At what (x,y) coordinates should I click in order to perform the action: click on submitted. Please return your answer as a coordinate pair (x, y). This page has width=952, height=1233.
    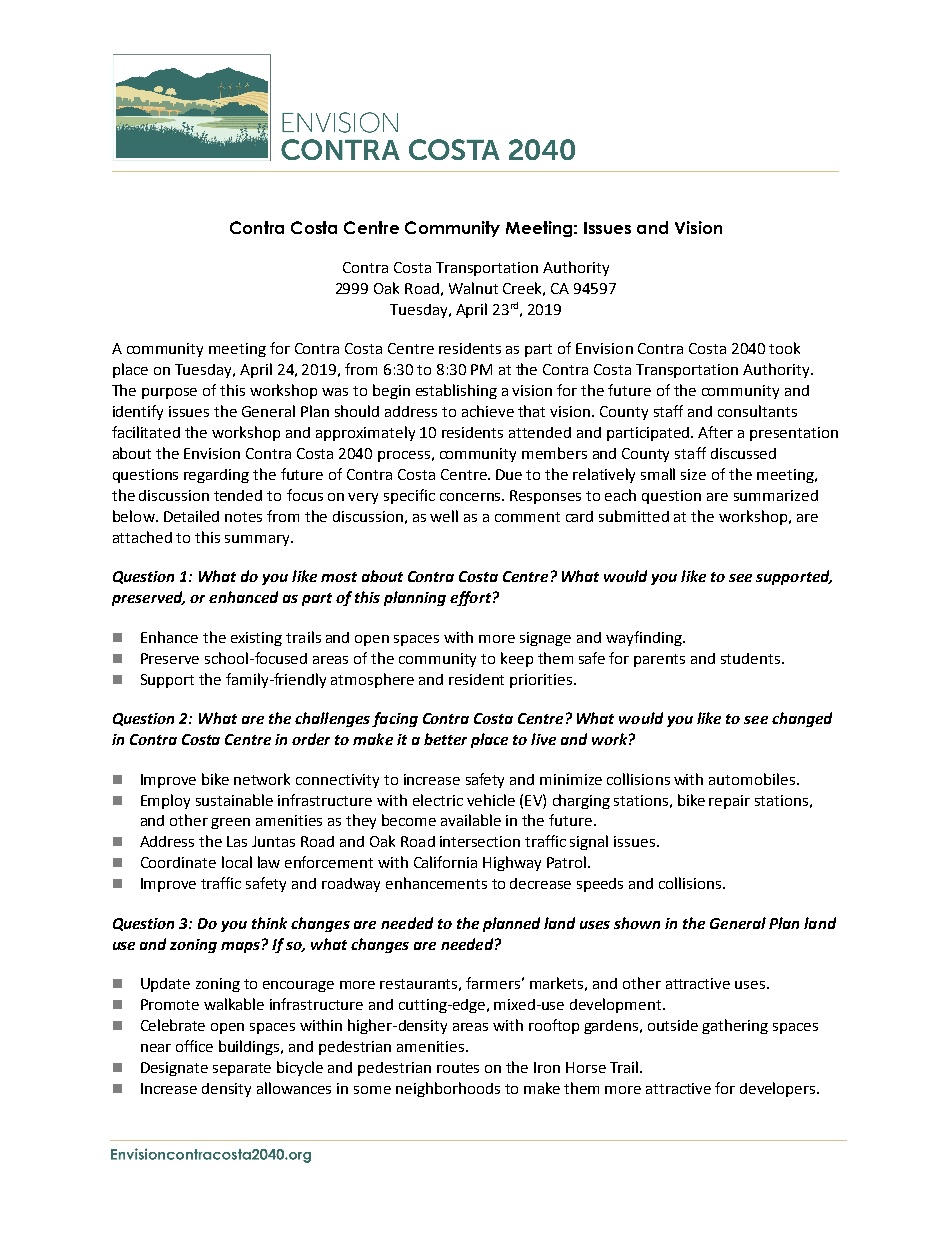
    Looking at the image, I should click on (634, 516).
